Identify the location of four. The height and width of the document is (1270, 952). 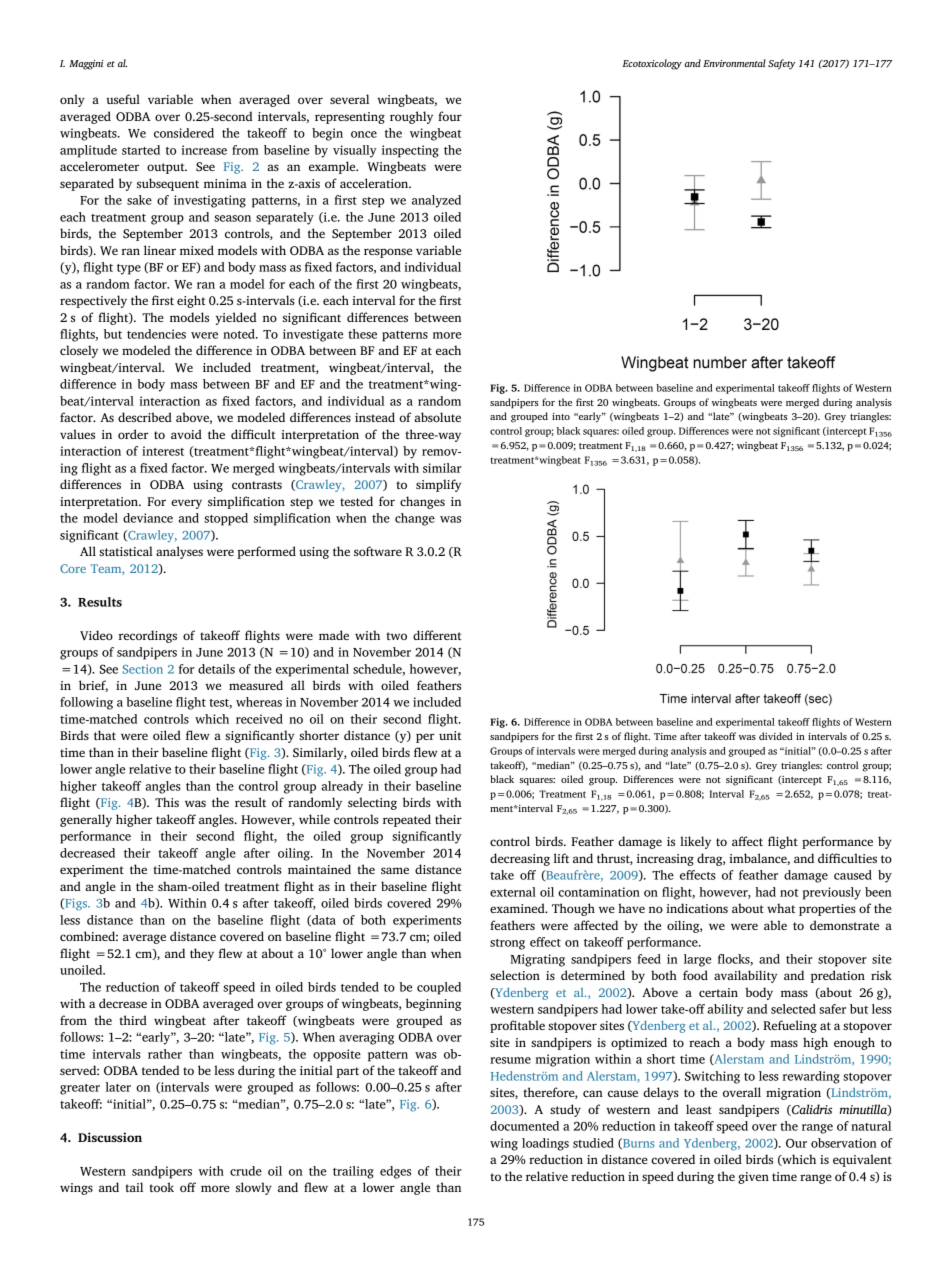
(450, 116).
